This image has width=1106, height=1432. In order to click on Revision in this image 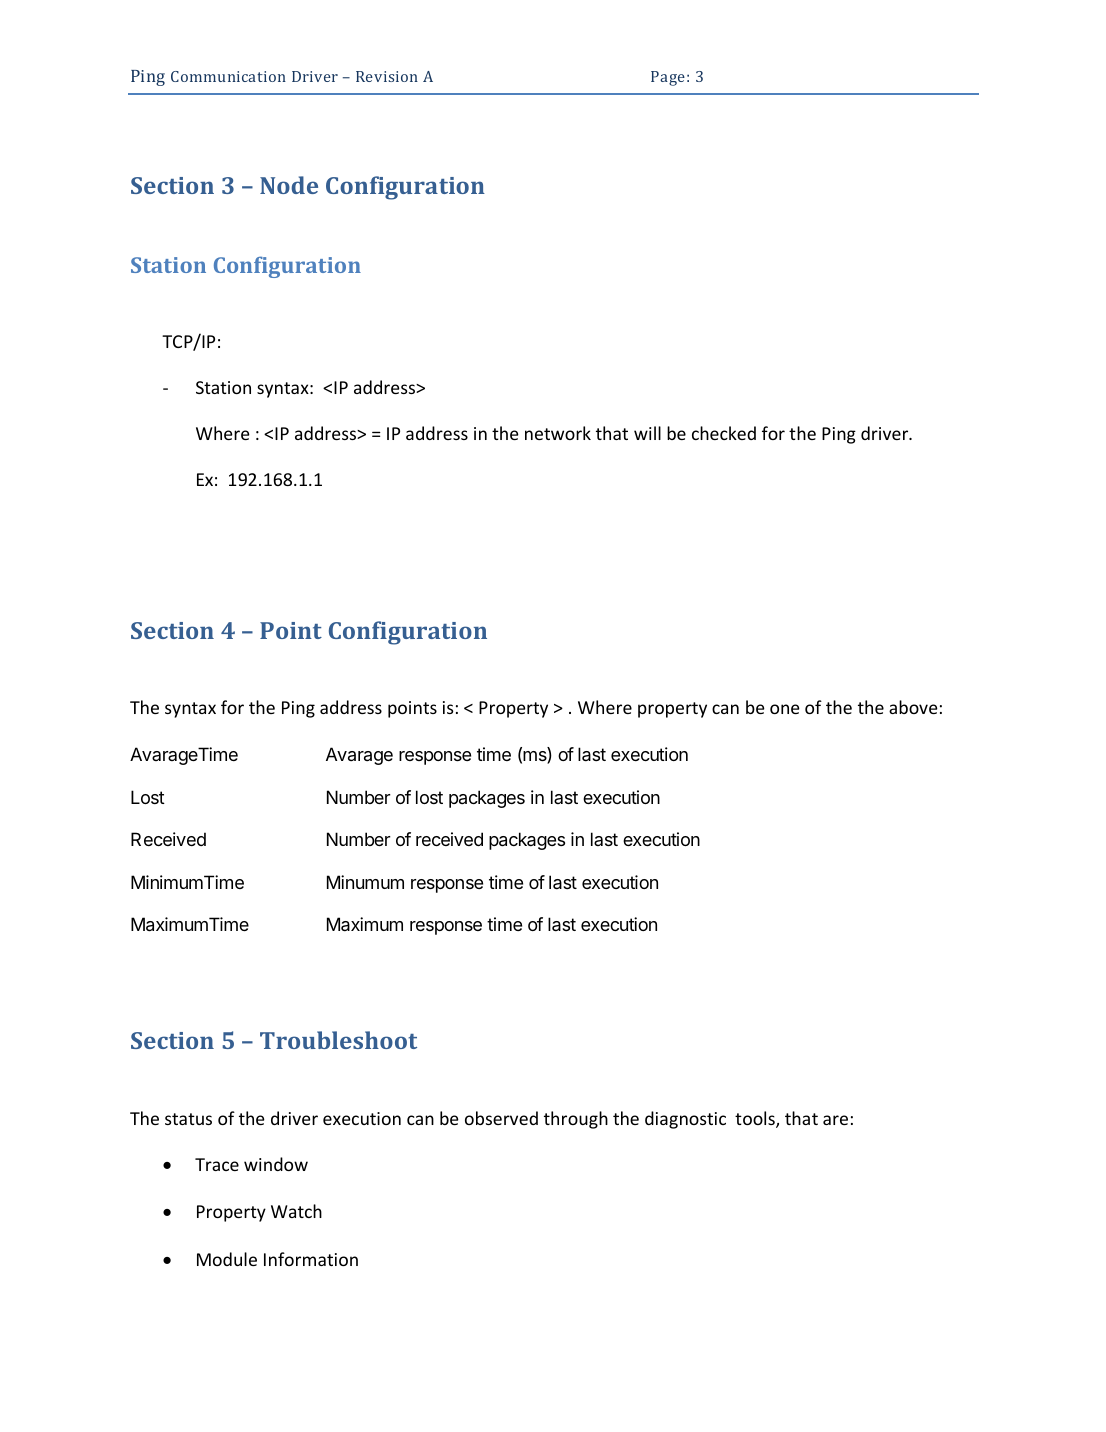, I will do `click(387, 76)`.
